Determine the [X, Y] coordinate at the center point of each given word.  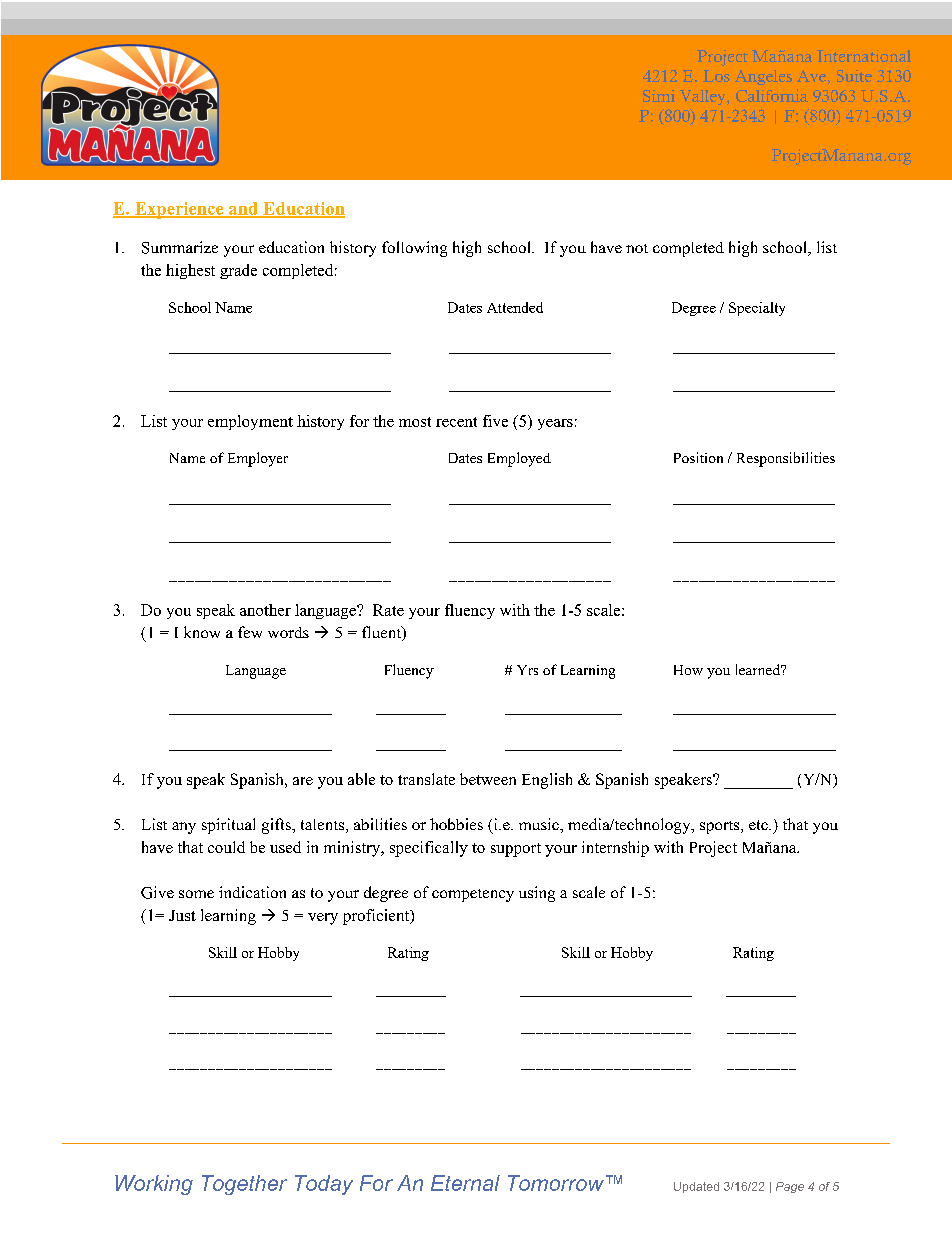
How [688, 670]
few [250, 632]
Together [244, 1185]
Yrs [527, 670]
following [414, 249]
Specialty [757, 309]
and [244, 209]
